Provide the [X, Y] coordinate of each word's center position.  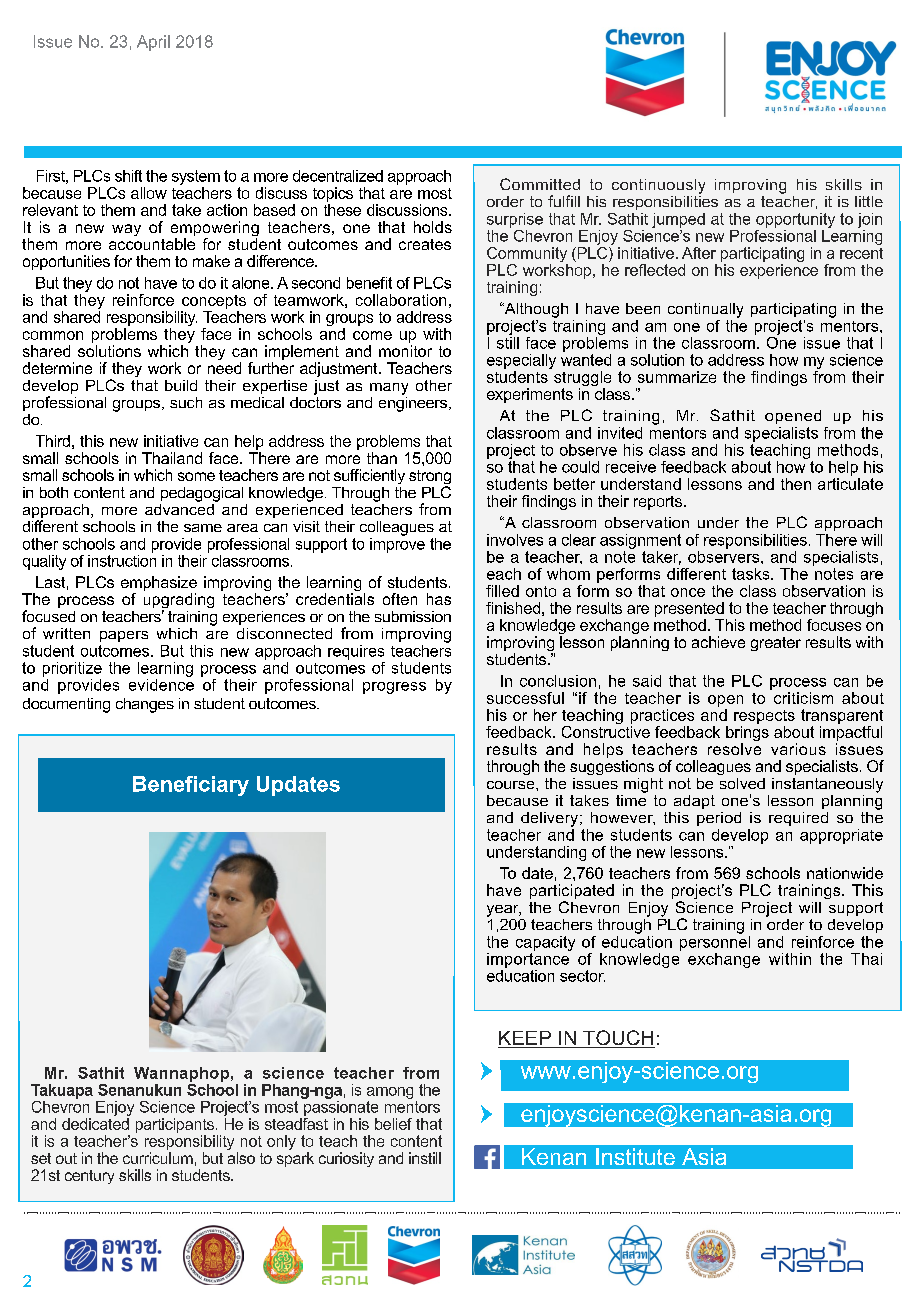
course [512, 785]
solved [742, 783]
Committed [540, 184]
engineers [414, 403]
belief [393, 1124]
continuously [658, 186]
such [186, 402]
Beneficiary [191, 786]
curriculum [158, 1158]
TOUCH [618, 1039]
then [796, 484]
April [153, 43]
